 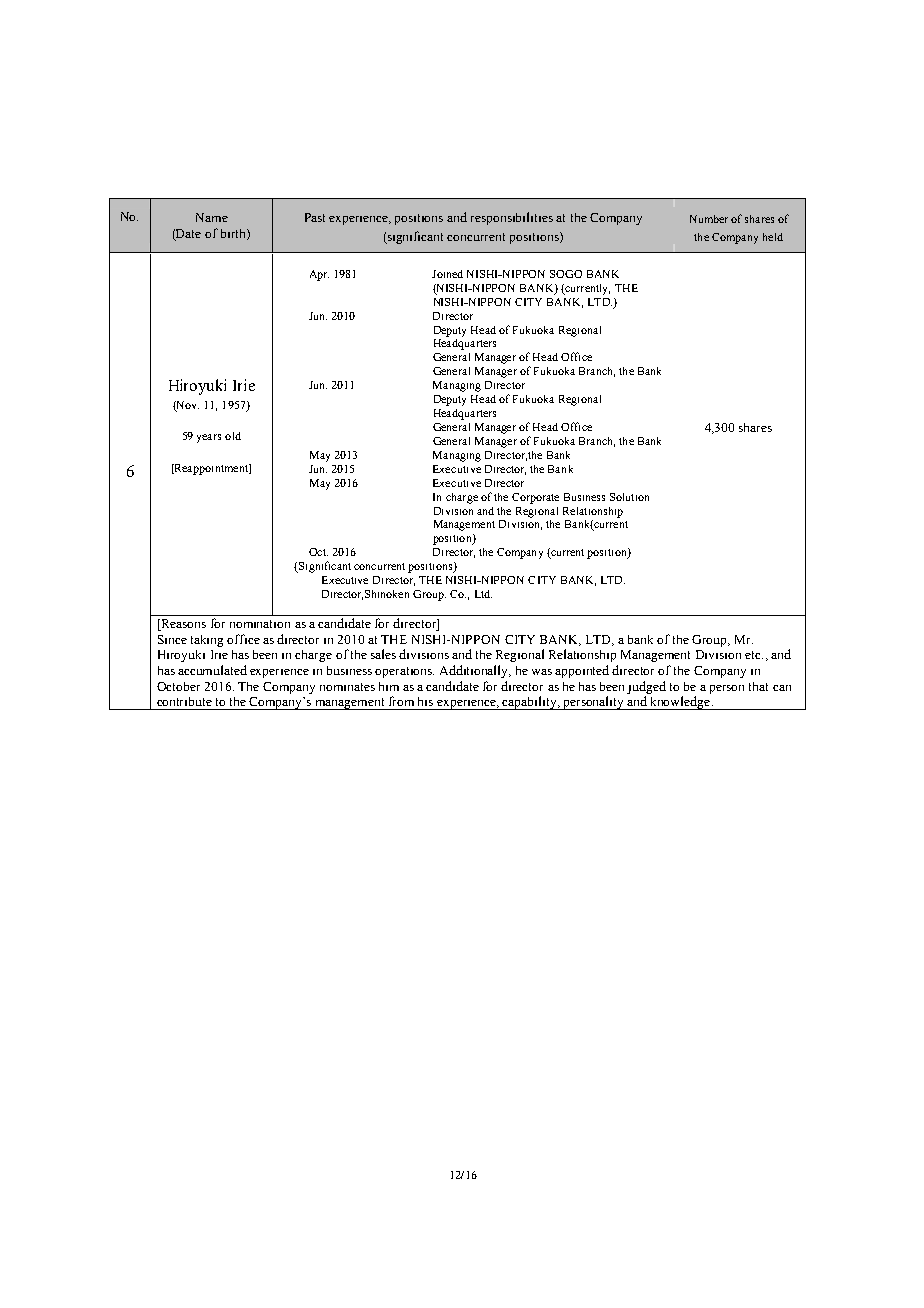 What do you see at coordinates (512, 218) in the screenshot?
I see `responsibilities` at bounding box center [512, 218].
